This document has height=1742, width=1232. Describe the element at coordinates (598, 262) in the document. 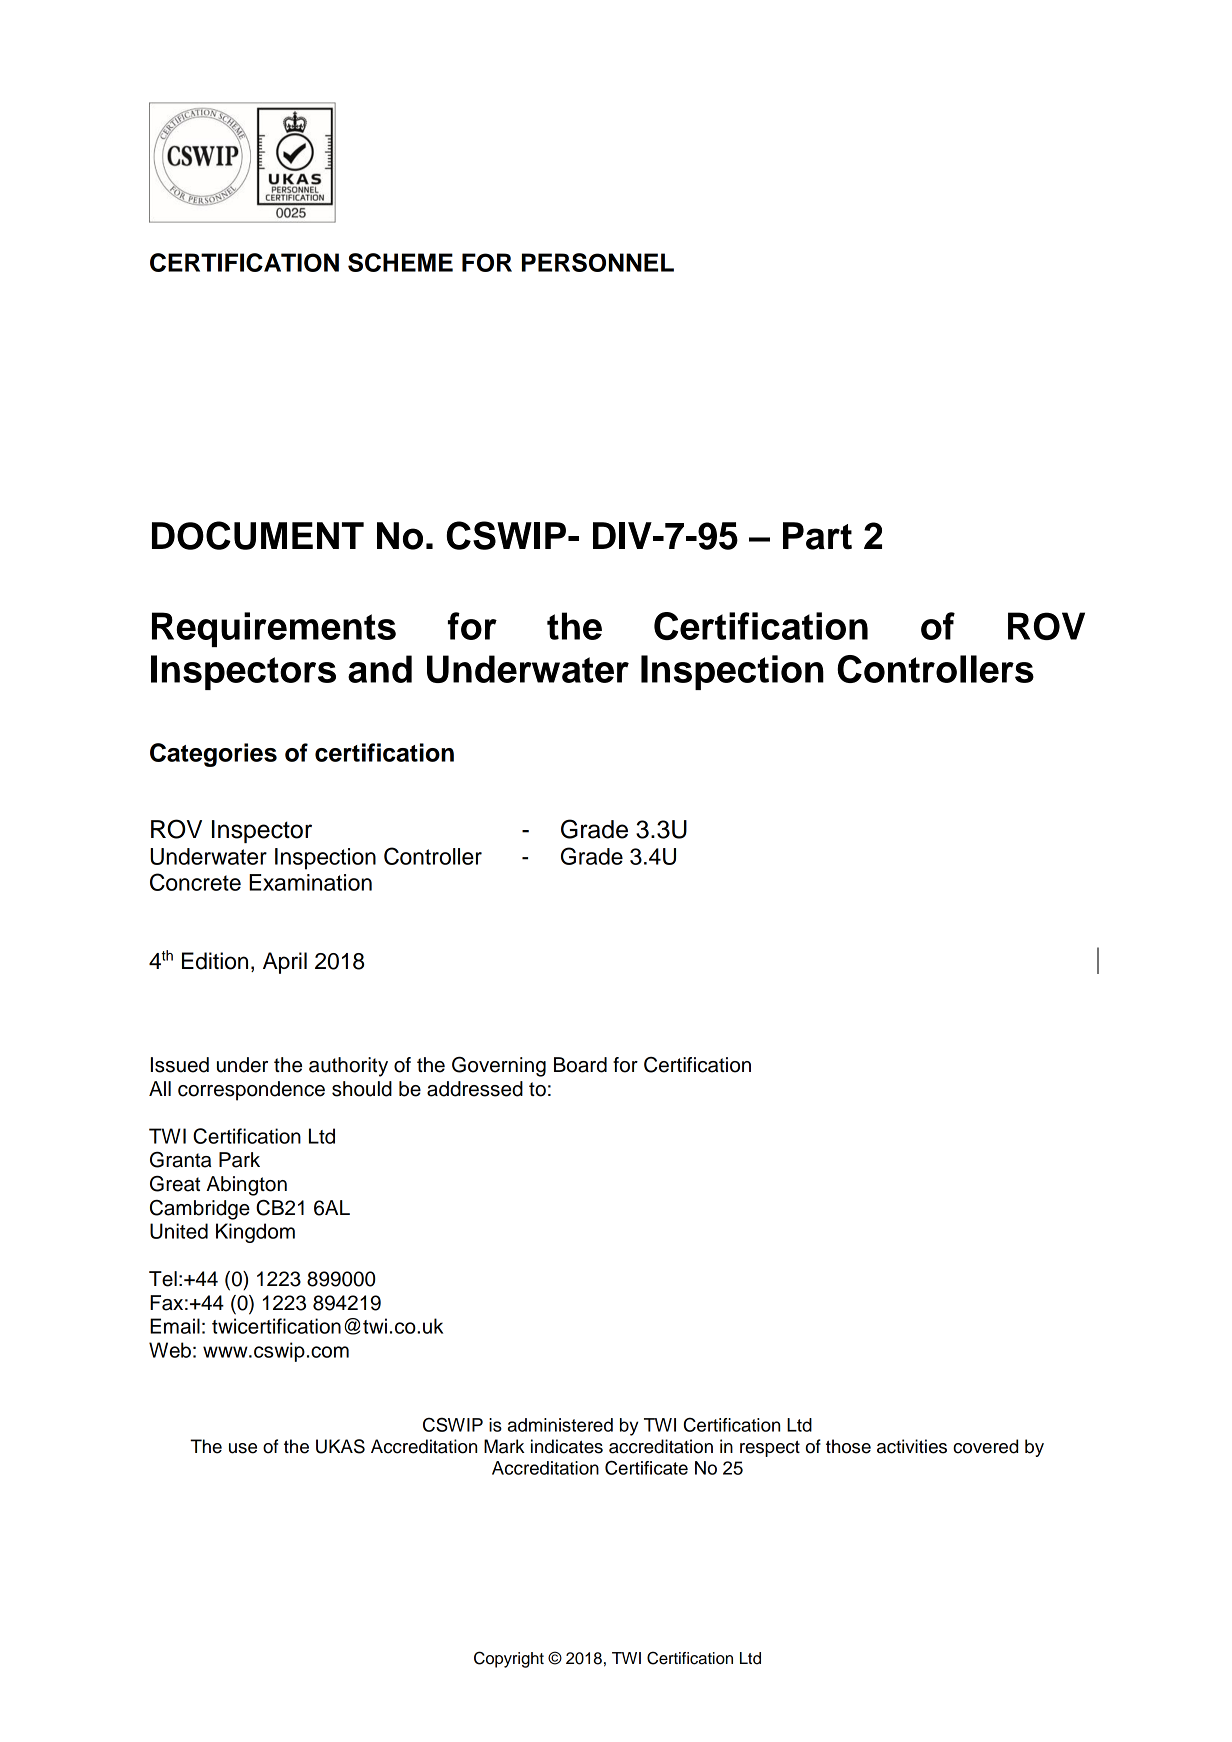

I see `PERSONNEL` at that location.
